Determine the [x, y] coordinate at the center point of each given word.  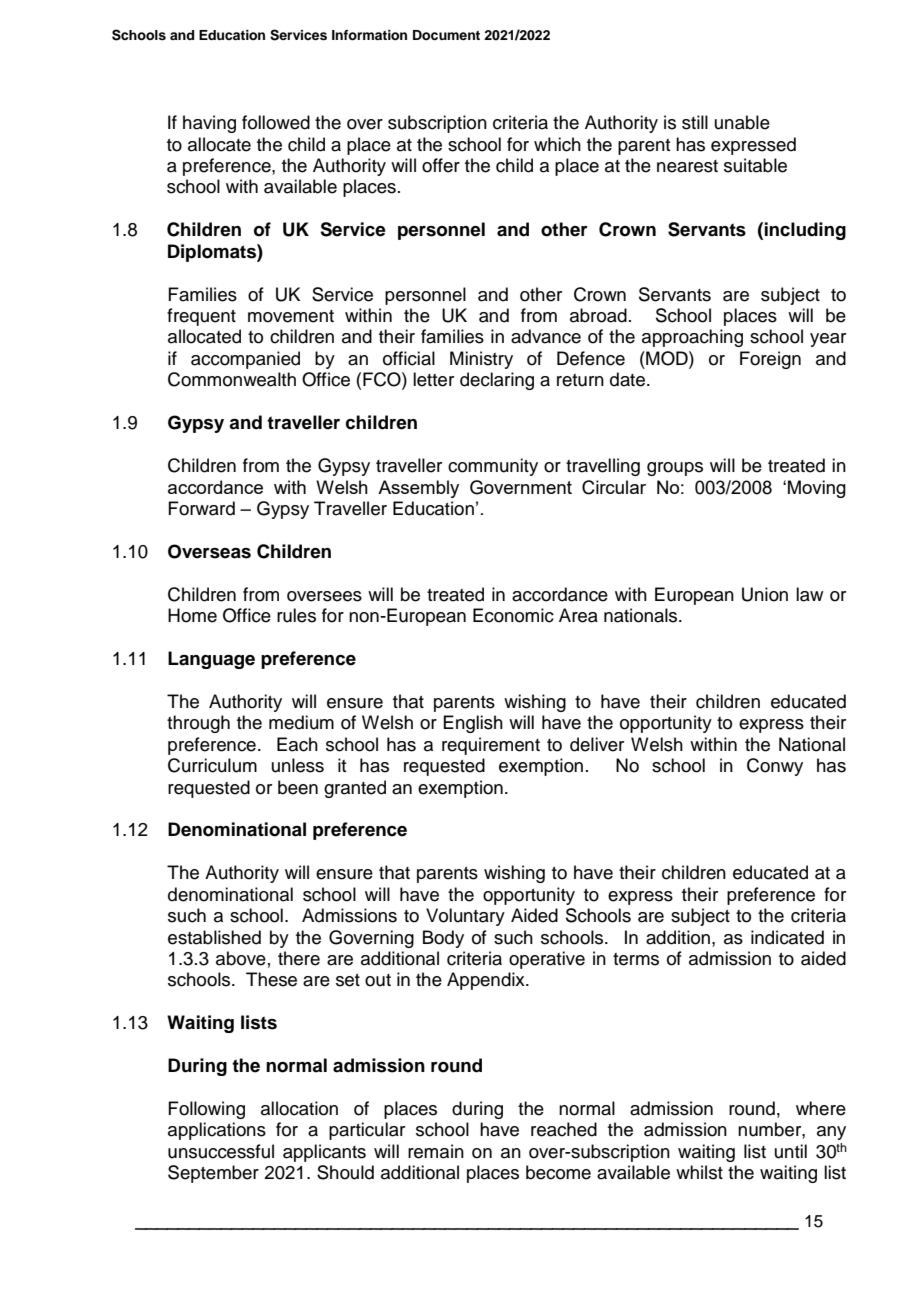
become [558, 1172]
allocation [299, 1108]
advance [546, 336]
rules [296, 615]
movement [291, 316]
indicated [787, 937]
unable [742, 122]
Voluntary [465, 917]
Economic [513, 615]
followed [276, 122]
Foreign [770, 360]
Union [765, 594]
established [214, 937]
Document [446, 35]
